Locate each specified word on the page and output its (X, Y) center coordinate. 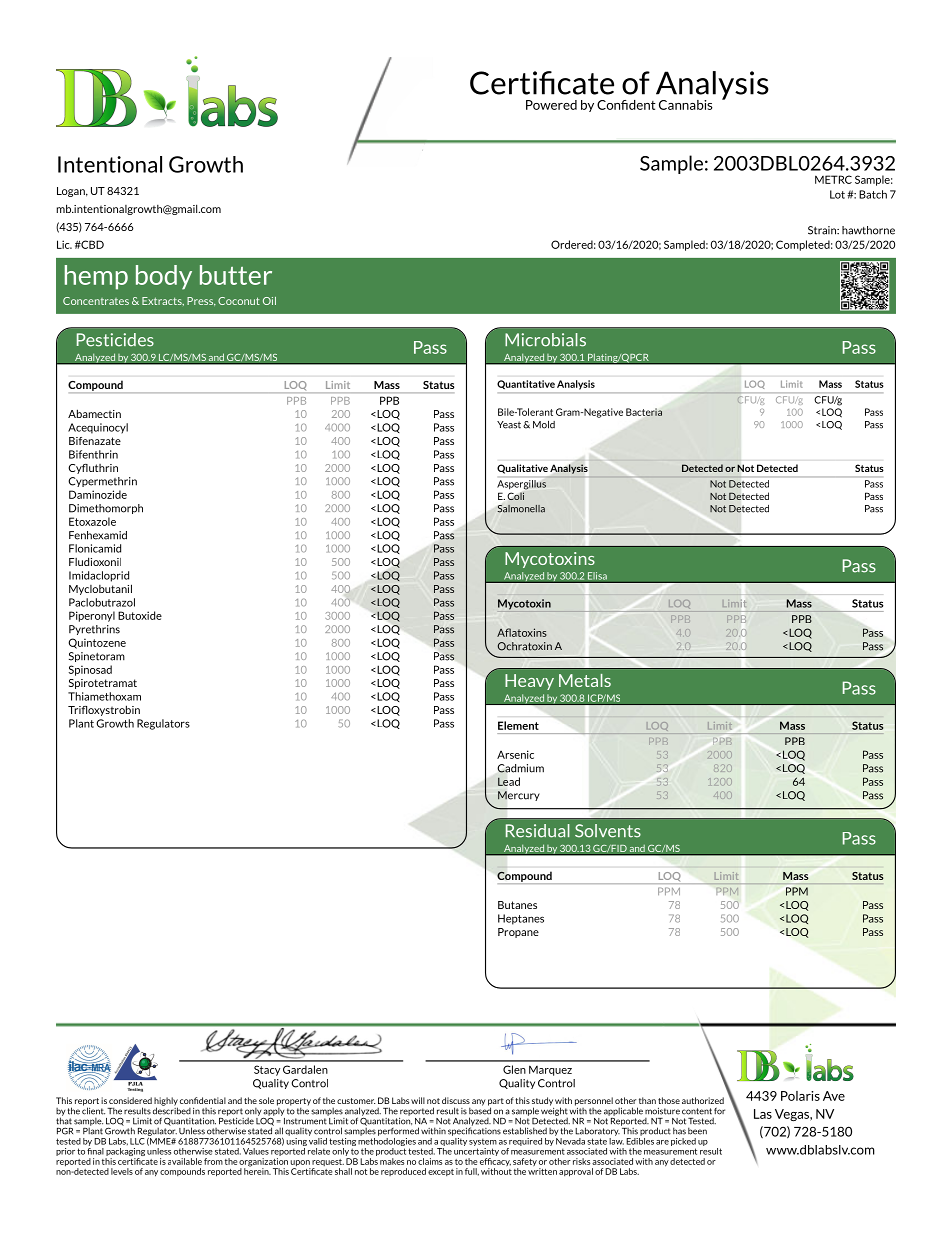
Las (763, 1114)
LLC (137, 1141)
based (480, 1110)
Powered (551, 105)
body (164, 277)
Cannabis (686, 105)
